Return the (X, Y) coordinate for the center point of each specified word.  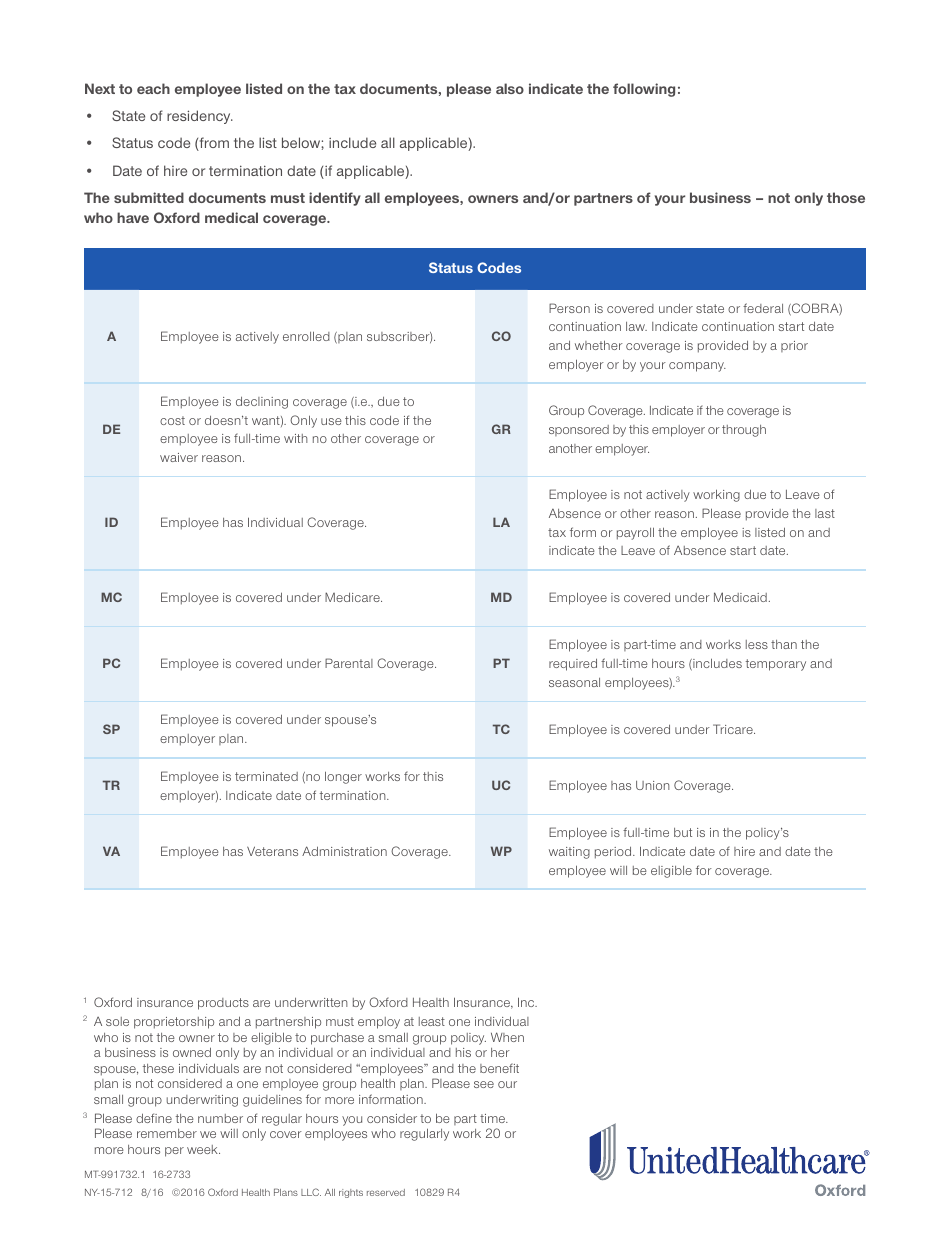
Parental (349, 663)
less (757, 644)
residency (200, 117)
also (510, 88)
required (573, 665)
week (203, 1149)
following (644, 90)
